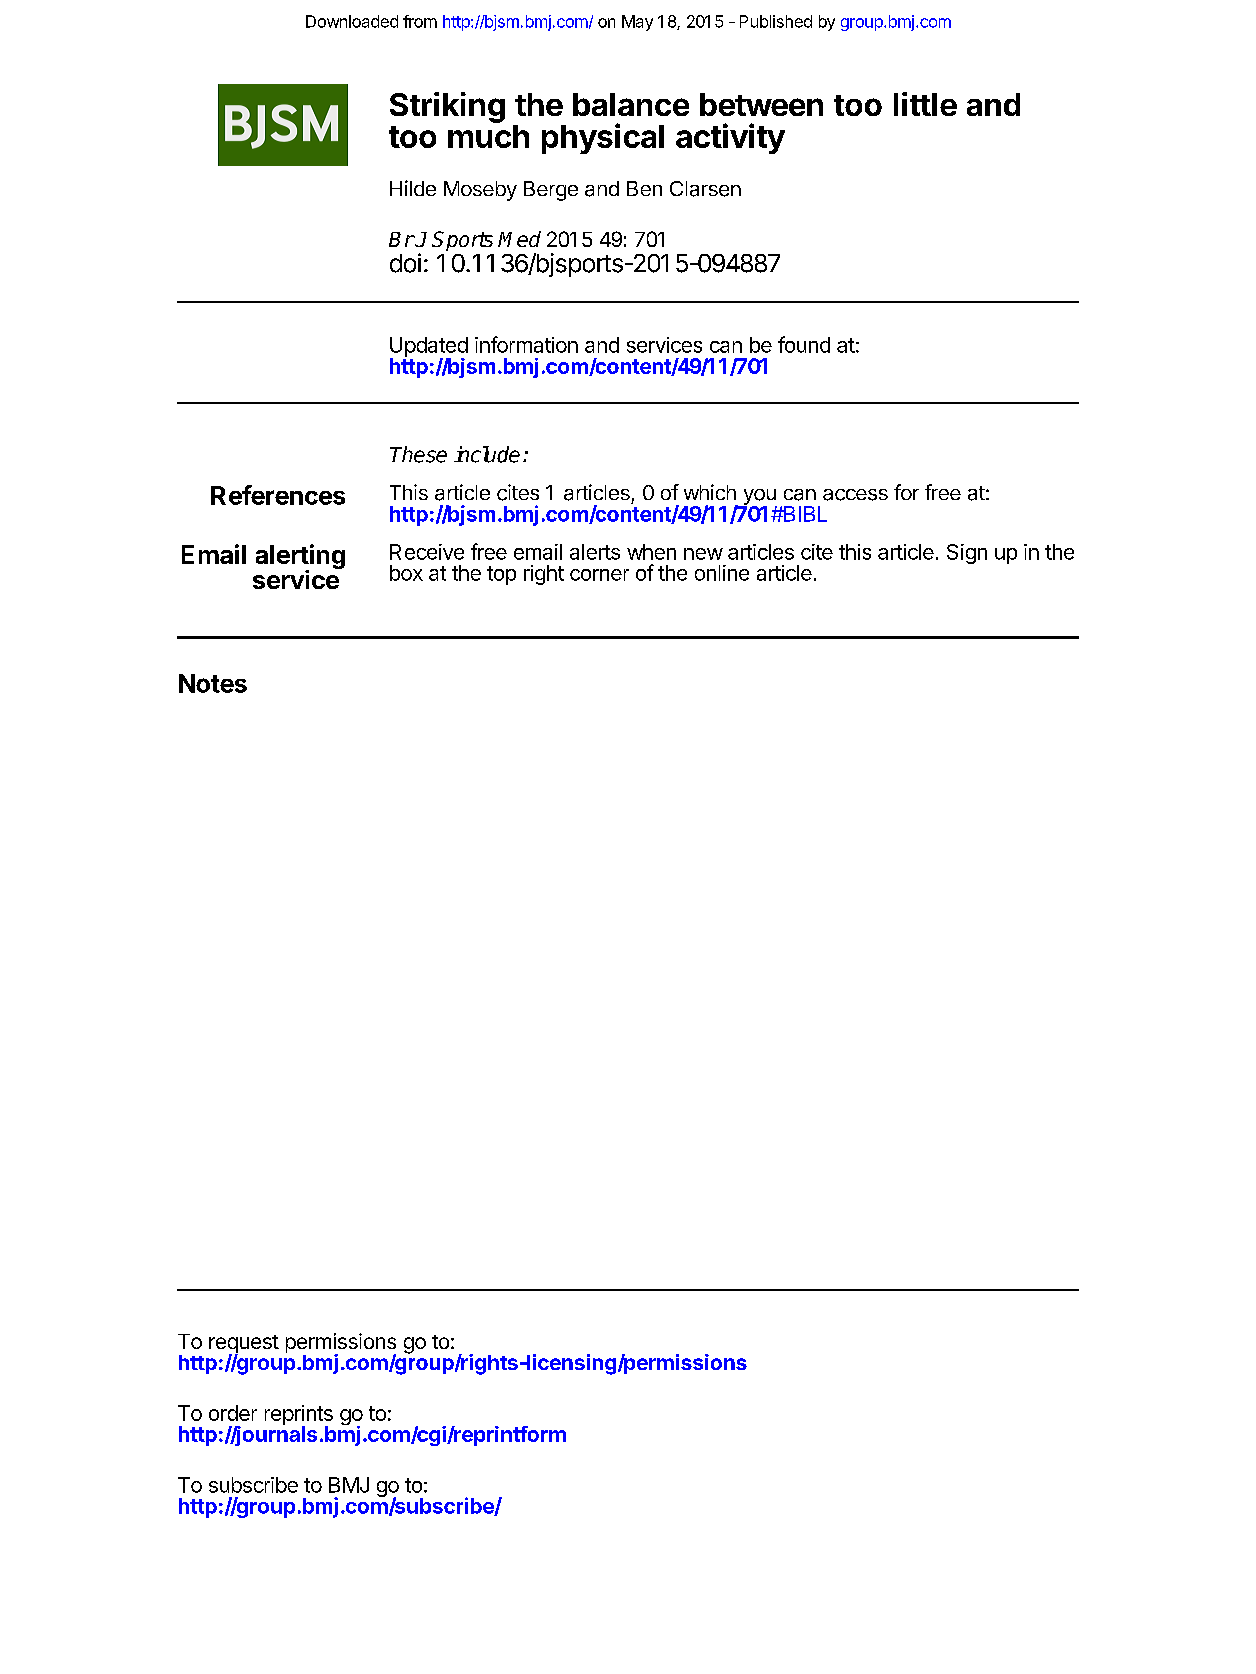 The height and width of the document is (1674, 1256). What do you see at coordinates (213, 683) in the document?
I see `Notes` at bounding box center [213, 683].
